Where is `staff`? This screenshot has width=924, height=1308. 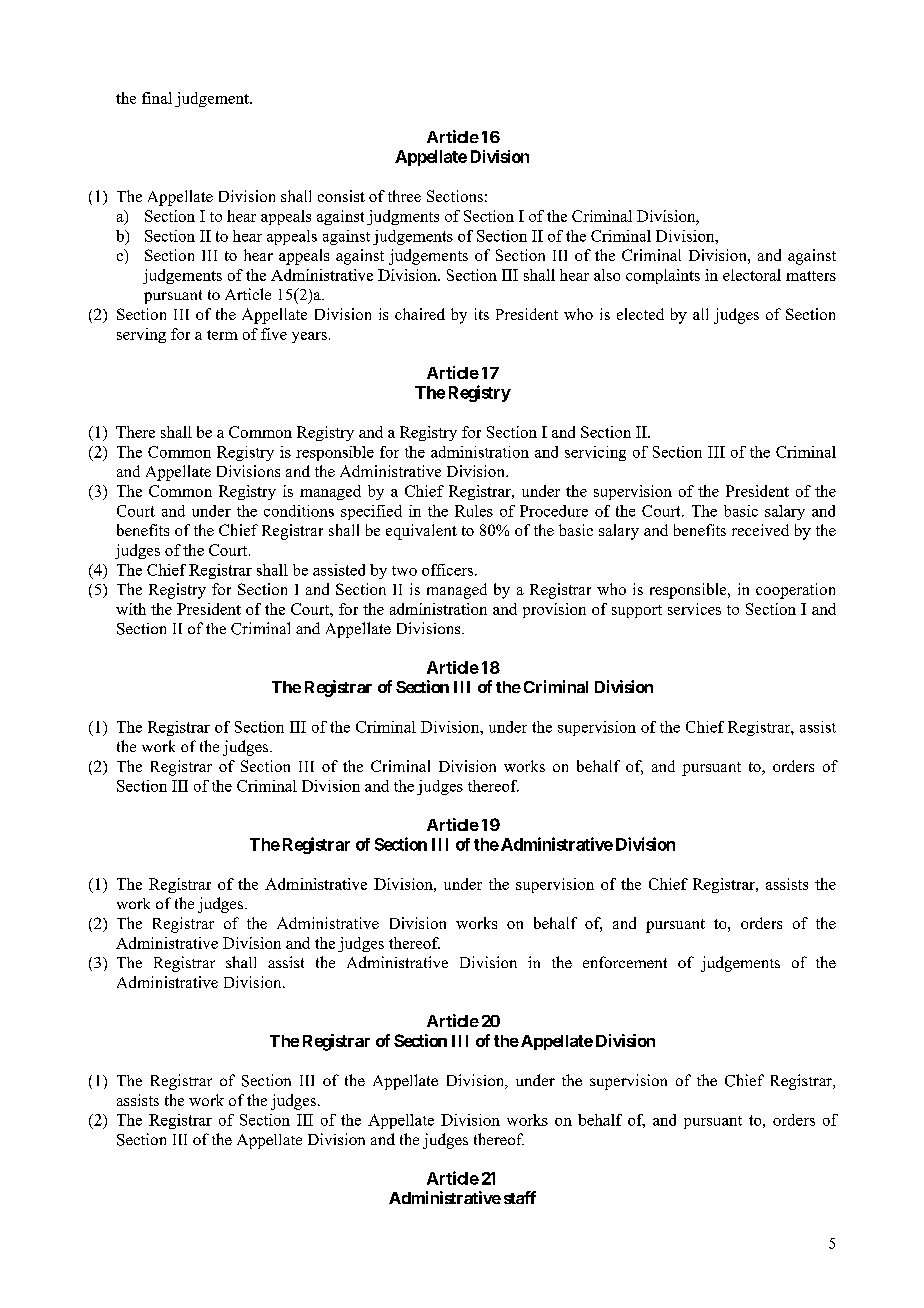 staff is located at coordinates (520, 1197).
